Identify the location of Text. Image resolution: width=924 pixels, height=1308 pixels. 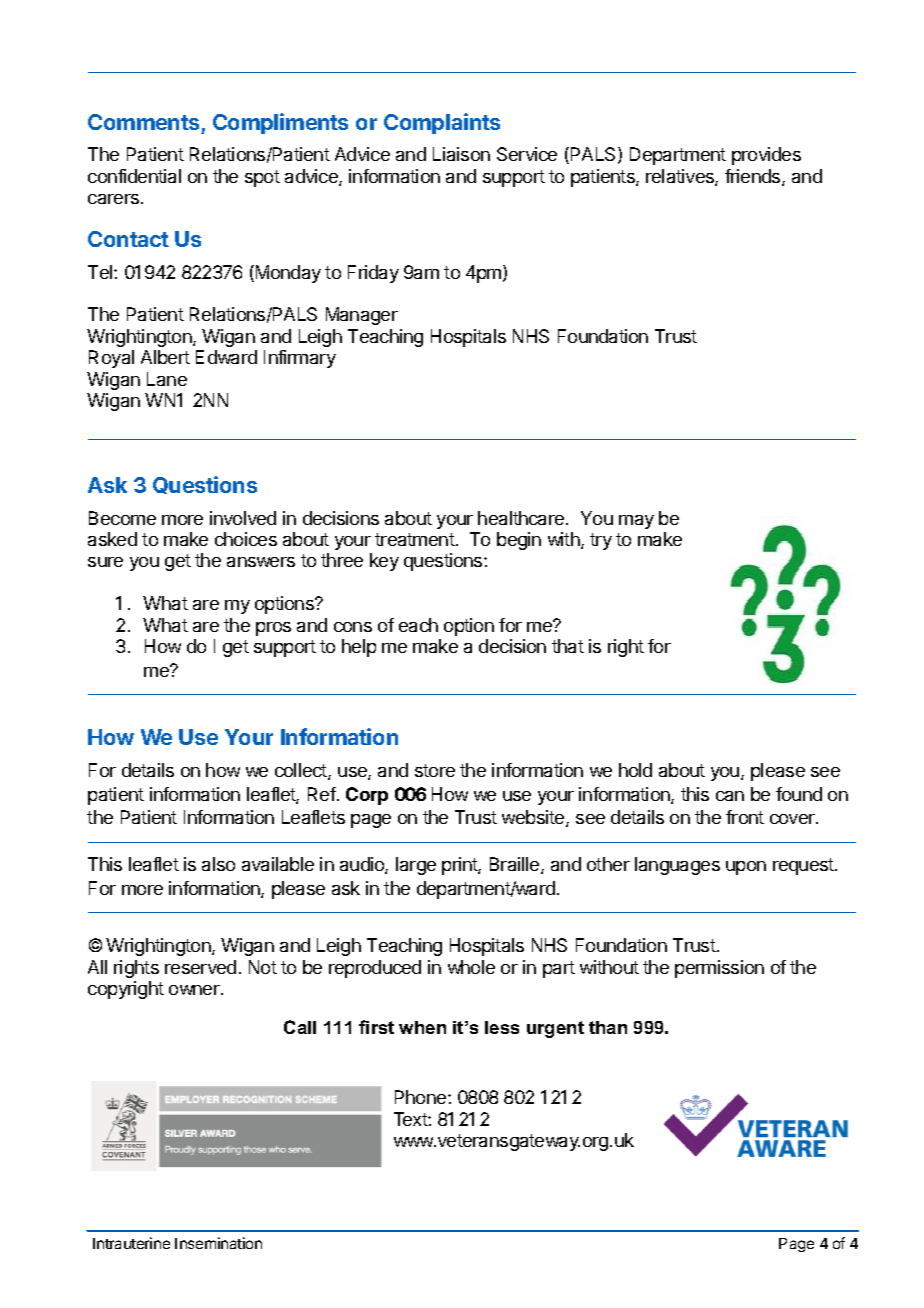
(411, 1119).
